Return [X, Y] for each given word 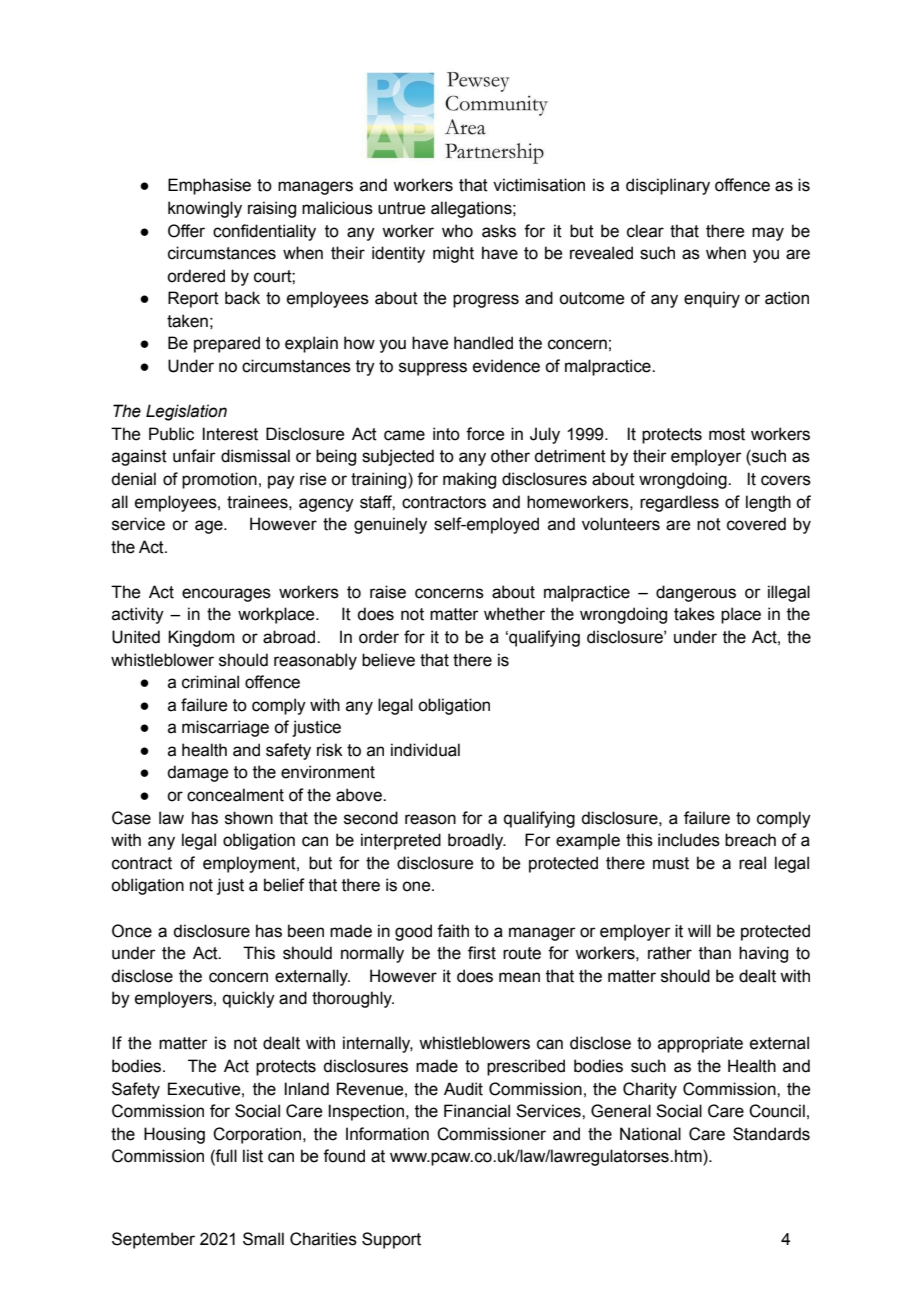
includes [689, 840]
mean [519, 977]
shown [249, 818]
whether [514, 614]
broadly [477, 841]
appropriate [700, 1044]
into [446, 434]
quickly [249, 999]
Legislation [186, 412]
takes [694, 614]
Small [263, 1239]
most [727, 434]
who [457, 231]
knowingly [205, 209]
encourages [226, 595]
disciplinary [668, 186]
